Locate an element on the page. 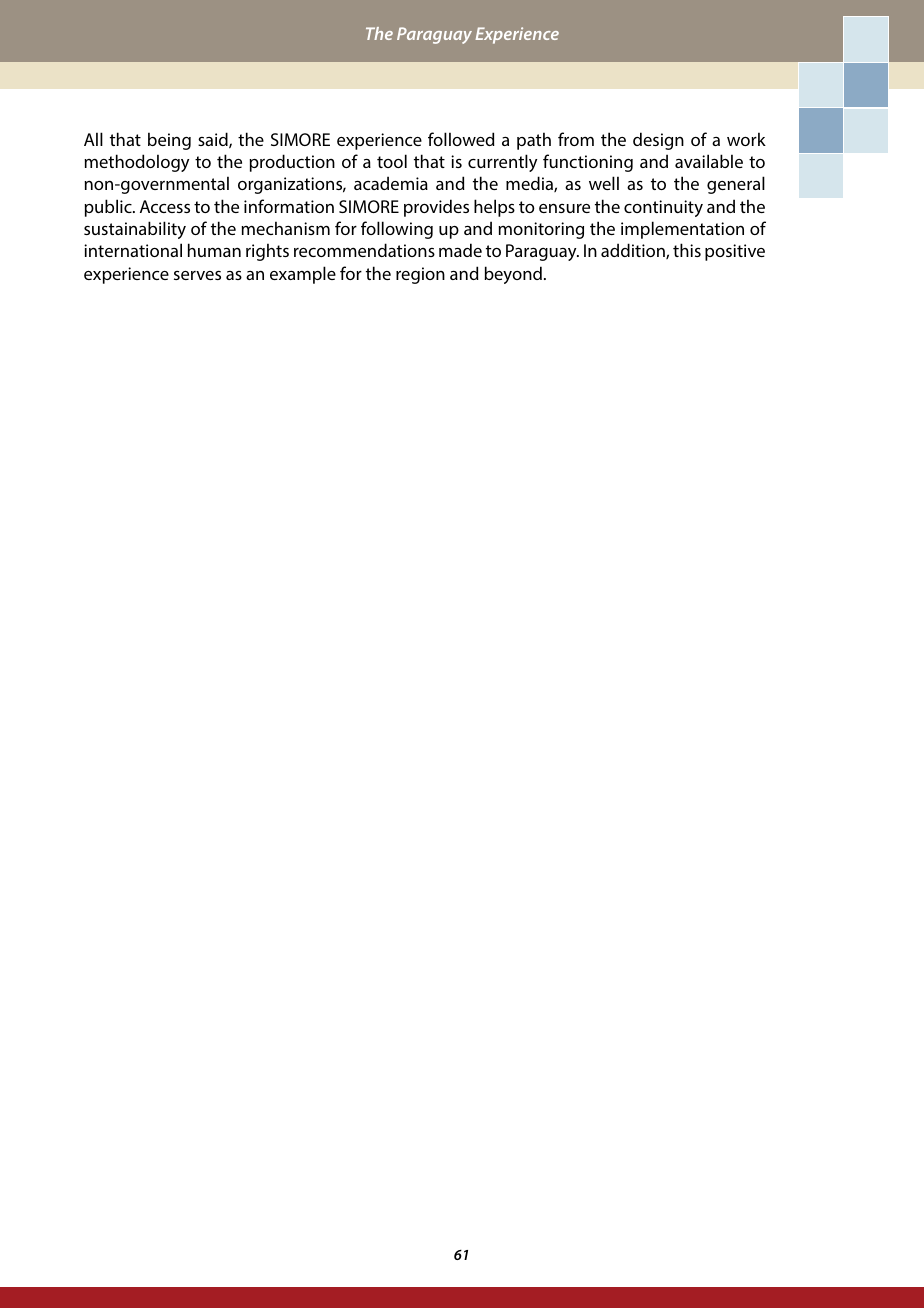 This image has height=1308, width=924. design is located at coordinates (658, 141).
